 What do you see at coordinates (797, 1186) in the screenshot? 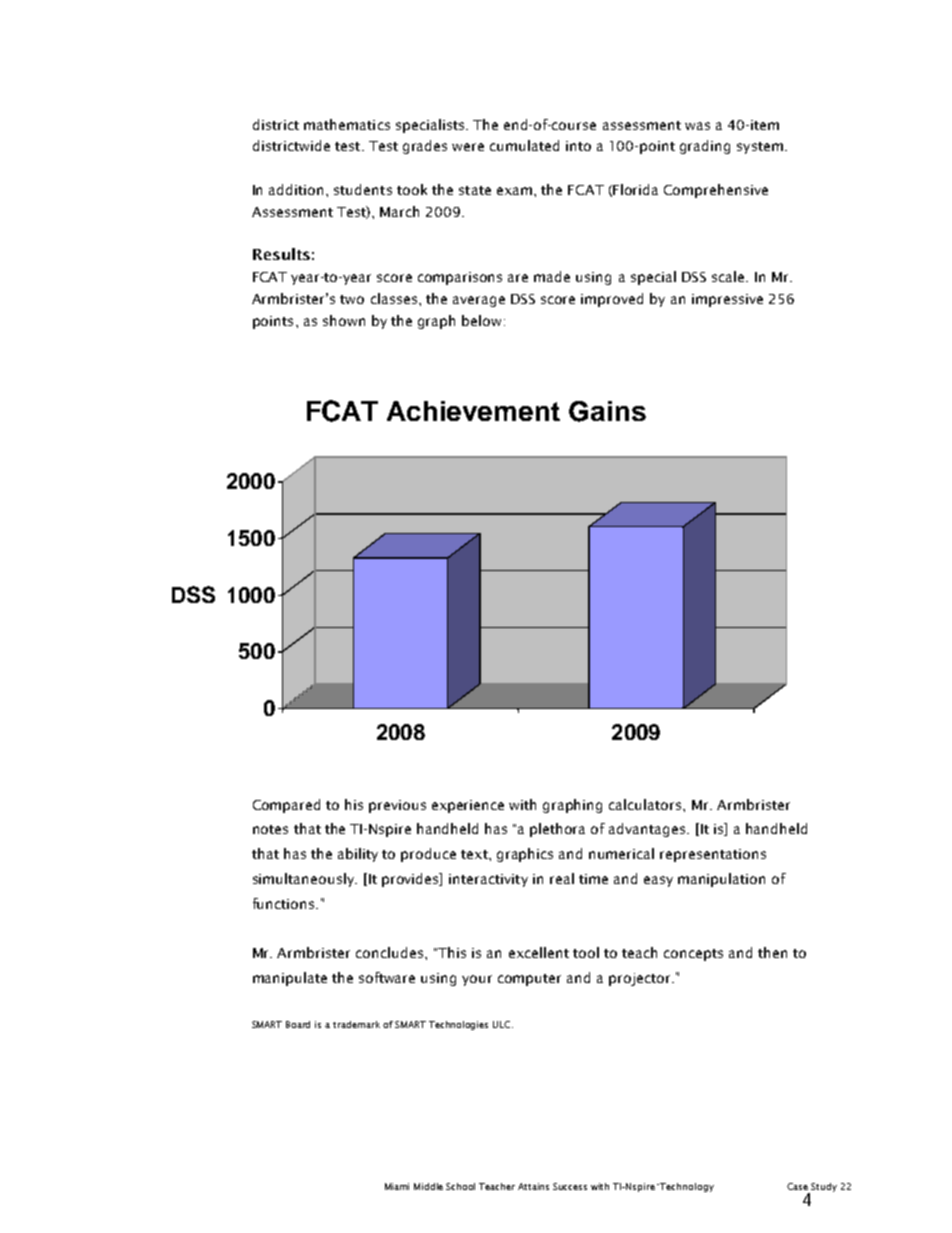
I see `Case` at bounding box center [797, 1186].
